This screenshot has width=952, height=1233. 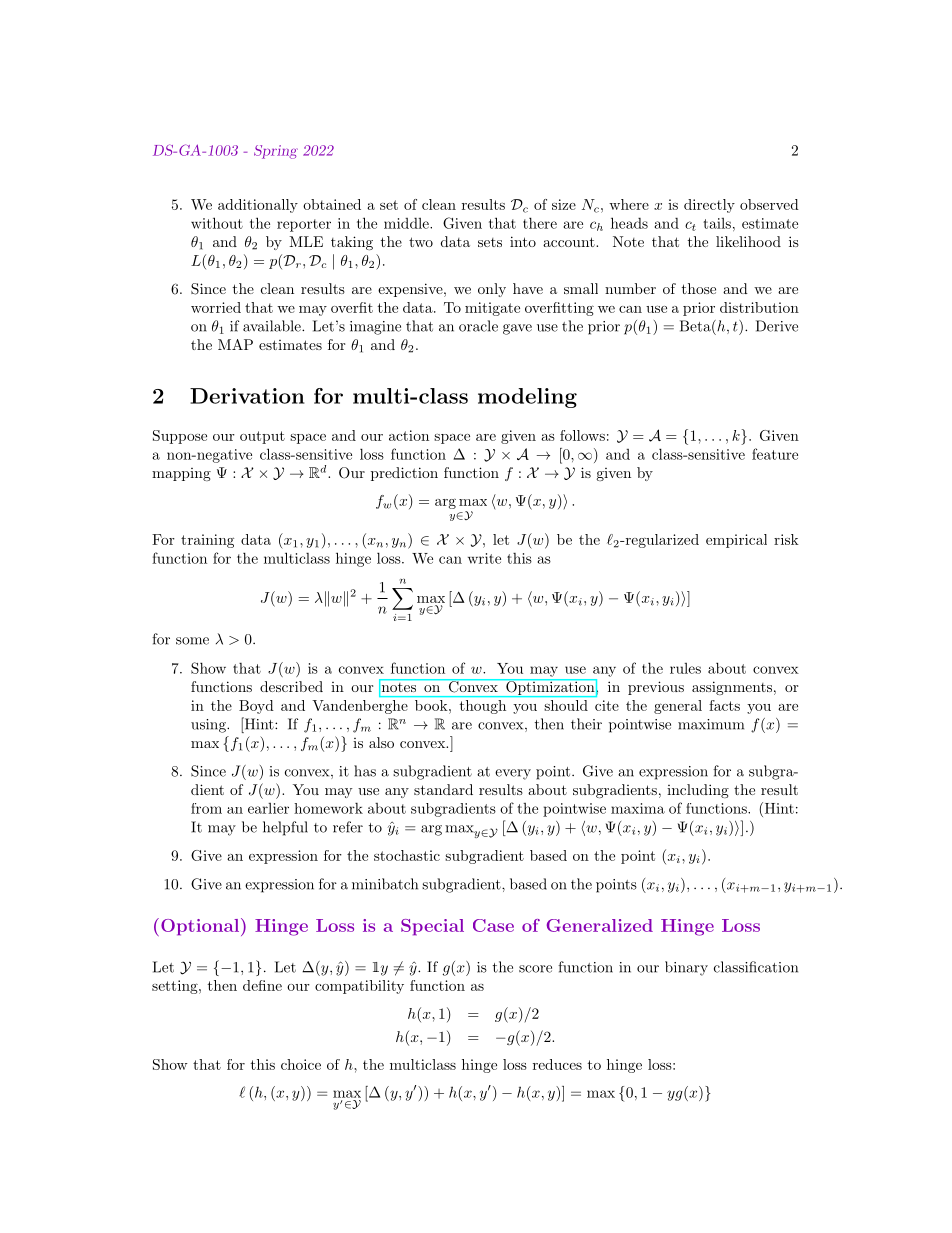 What do you see at coordinates (709, 206) in the screenshot?
I see `directly` at bounding box center [709, 206].
